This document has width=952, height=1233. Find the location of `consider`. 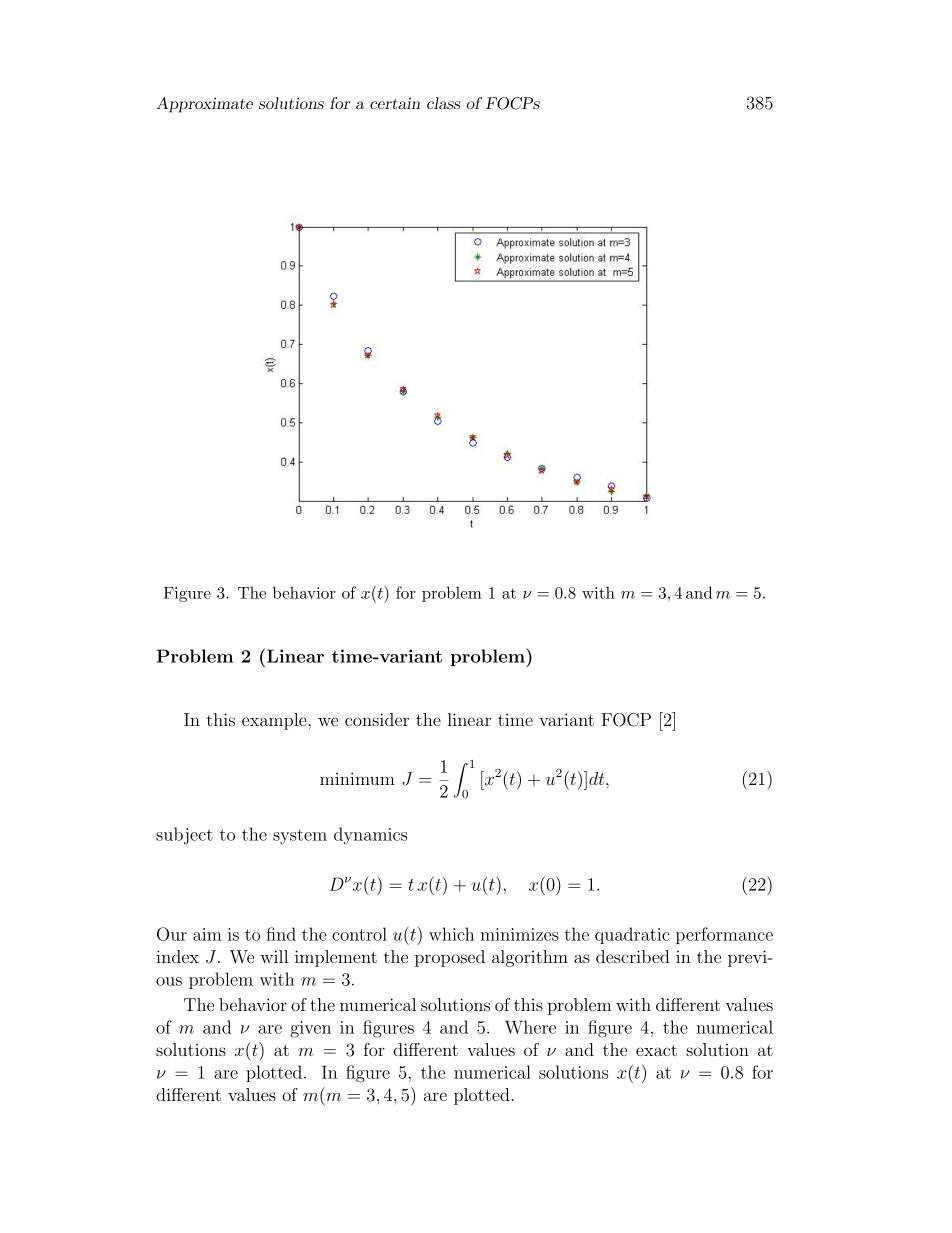

consider is located at coordinates (377, 719).
